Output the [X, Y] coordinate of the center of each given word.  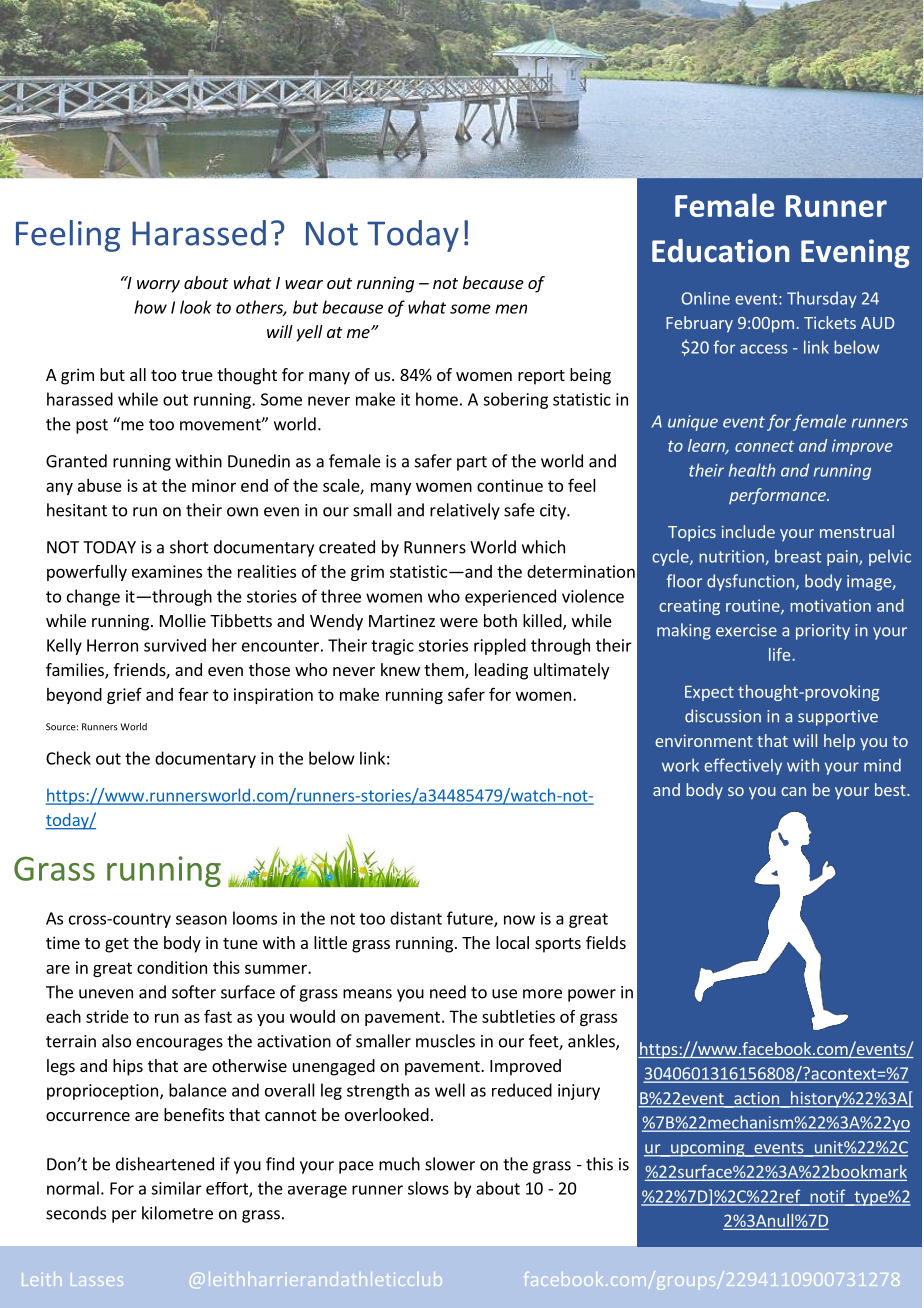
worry [158, 286]
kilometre [177, 1213]
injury [579, 1092]
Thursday [822, 299]
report [541, 377]
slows [428, 1188]
